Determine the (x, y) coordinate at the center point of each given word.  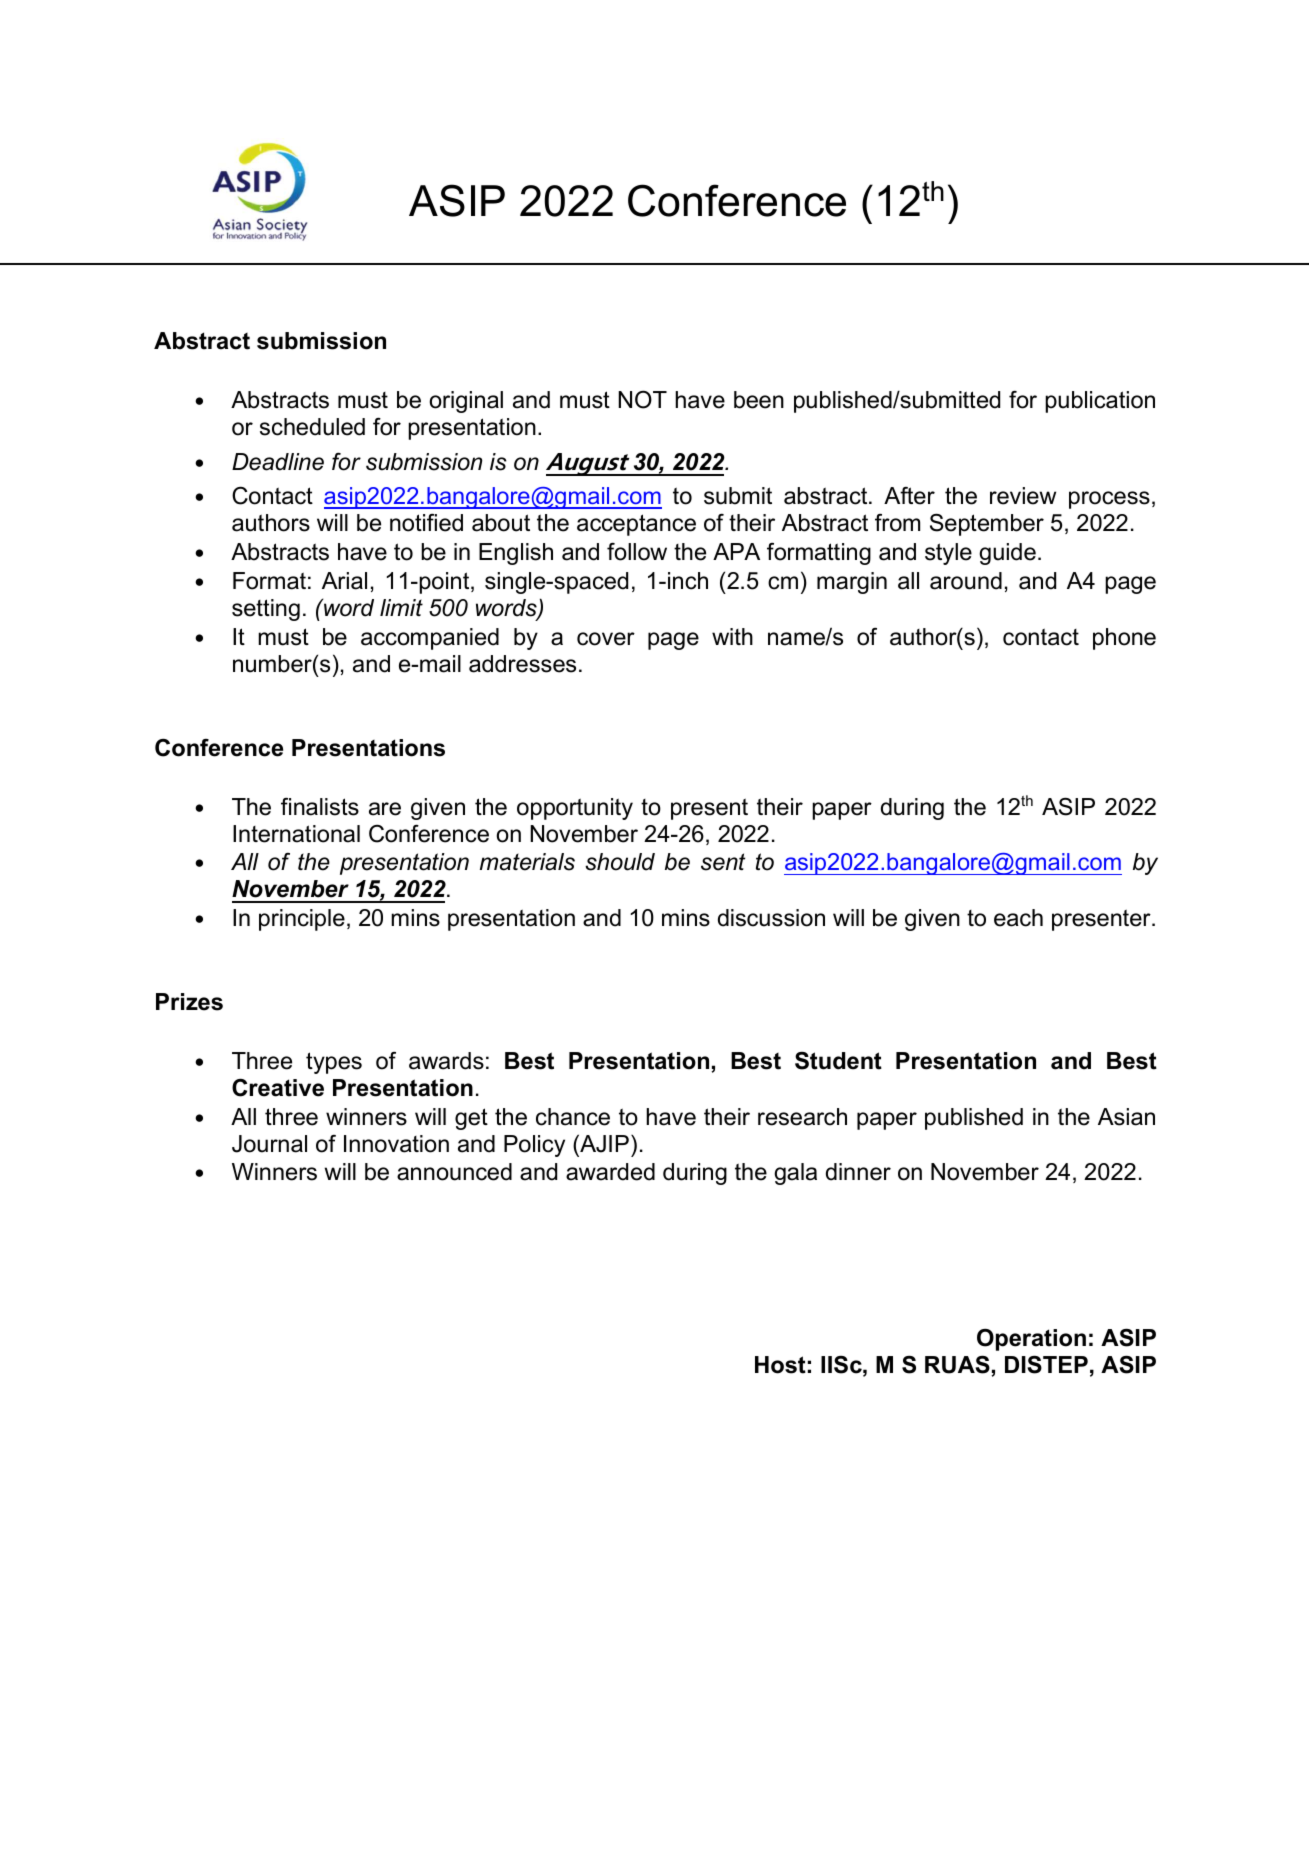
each (1018, 918)
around (966, 581)
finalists (320, 807)
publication (1100, 402)
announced (454, 1172)
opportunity (575, 809)
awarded (610, 1172)
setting (266, 610)
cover (606, 639)
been (759, 400)
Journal (269, 1144)
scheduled (312, 427)
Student (838, 1061)
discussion (771, 918)
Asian (1126, 1117)
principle (302, 920)
